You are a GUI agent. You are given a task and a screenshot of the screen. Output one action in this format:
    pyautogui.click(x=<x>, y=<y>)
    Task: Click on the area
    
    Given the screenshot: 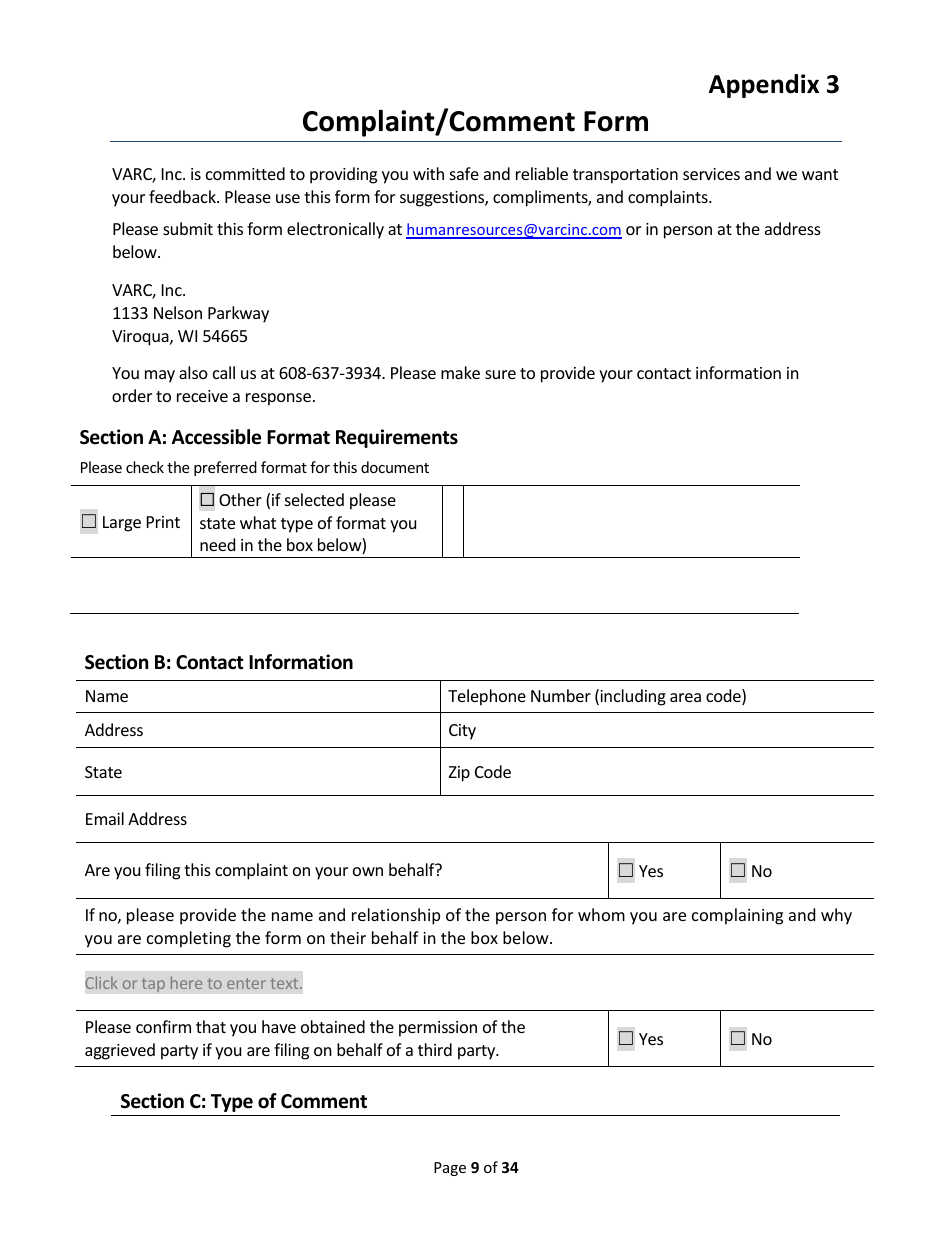 What is the action you would take?
    pyautogui.click(x=685, y=697)
